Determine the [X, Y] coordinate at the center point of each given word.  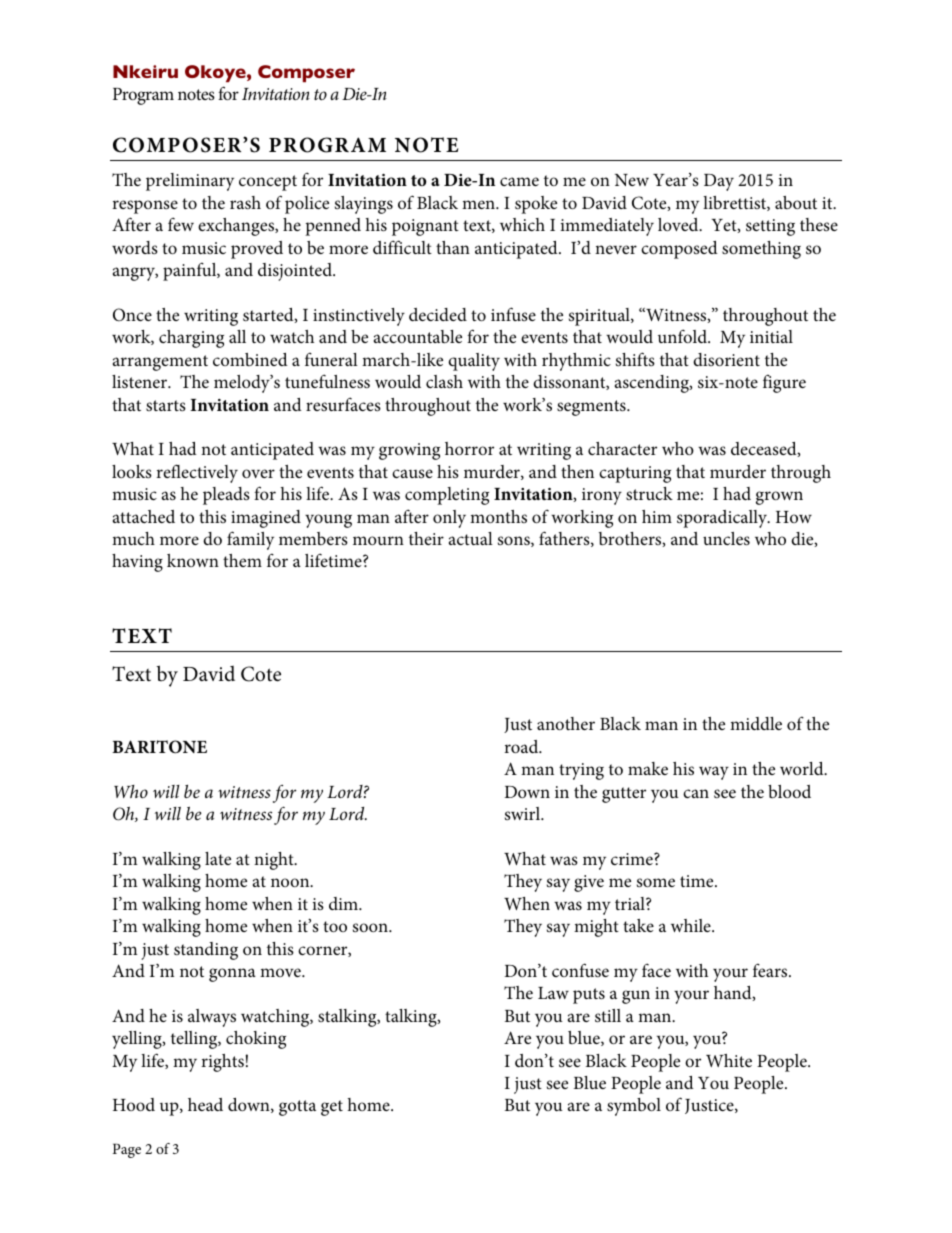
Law [553, 993]
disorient [726, 359]
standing [206, 951]
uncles [726, 539]
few [181, 224]
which [522, 224]
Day [719, 182]
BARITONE [159, 747]
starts [166, 405]
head [205, 1104]
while [692, 925]
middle [756, 723]
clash [444, 381]
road [522, 746]
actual [471, 538]
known [193, 560]
